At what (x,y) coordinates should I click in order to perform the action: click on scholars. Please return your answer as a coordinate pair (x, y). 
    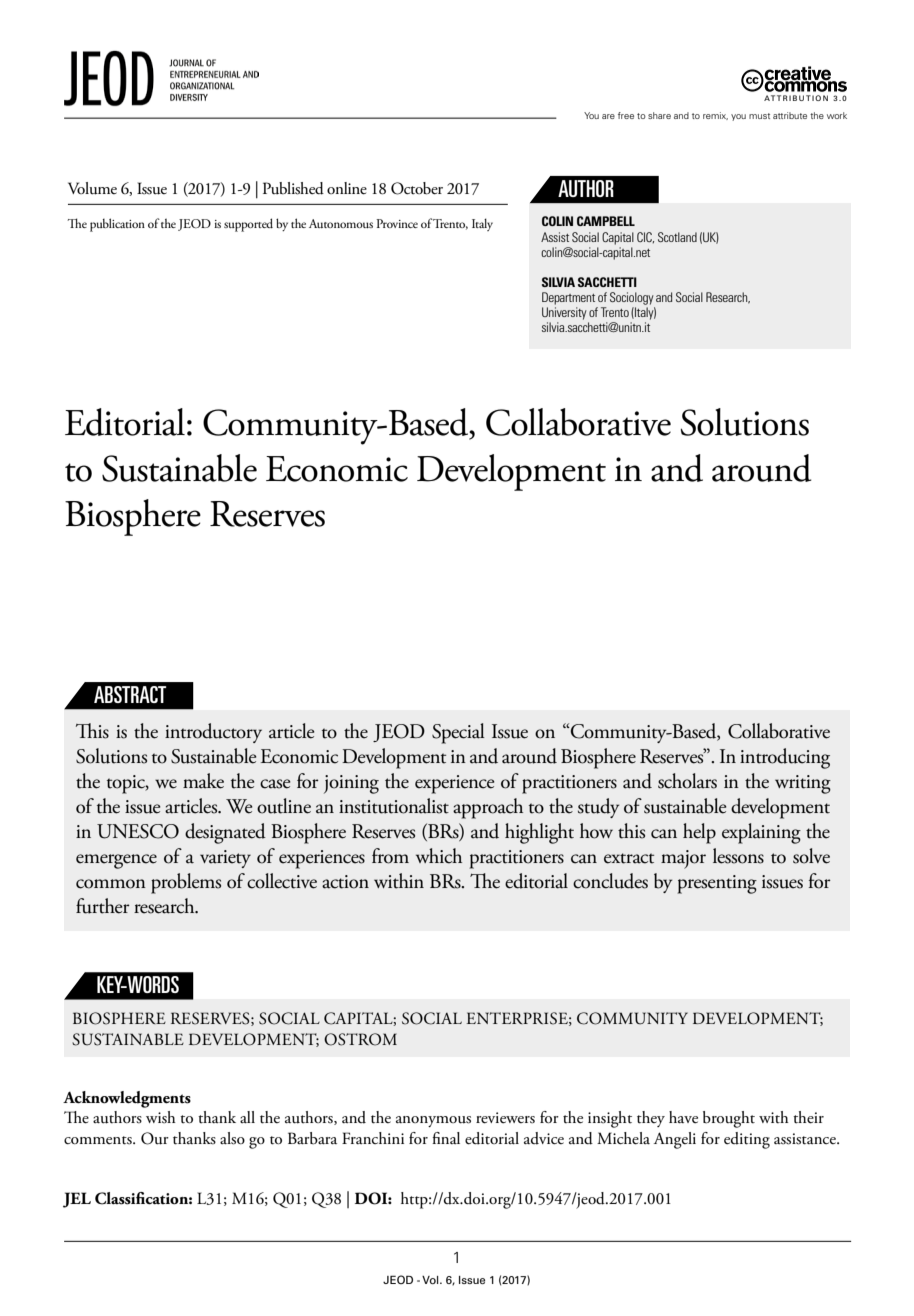
    Looking at the image, I should click on (687, 781).
